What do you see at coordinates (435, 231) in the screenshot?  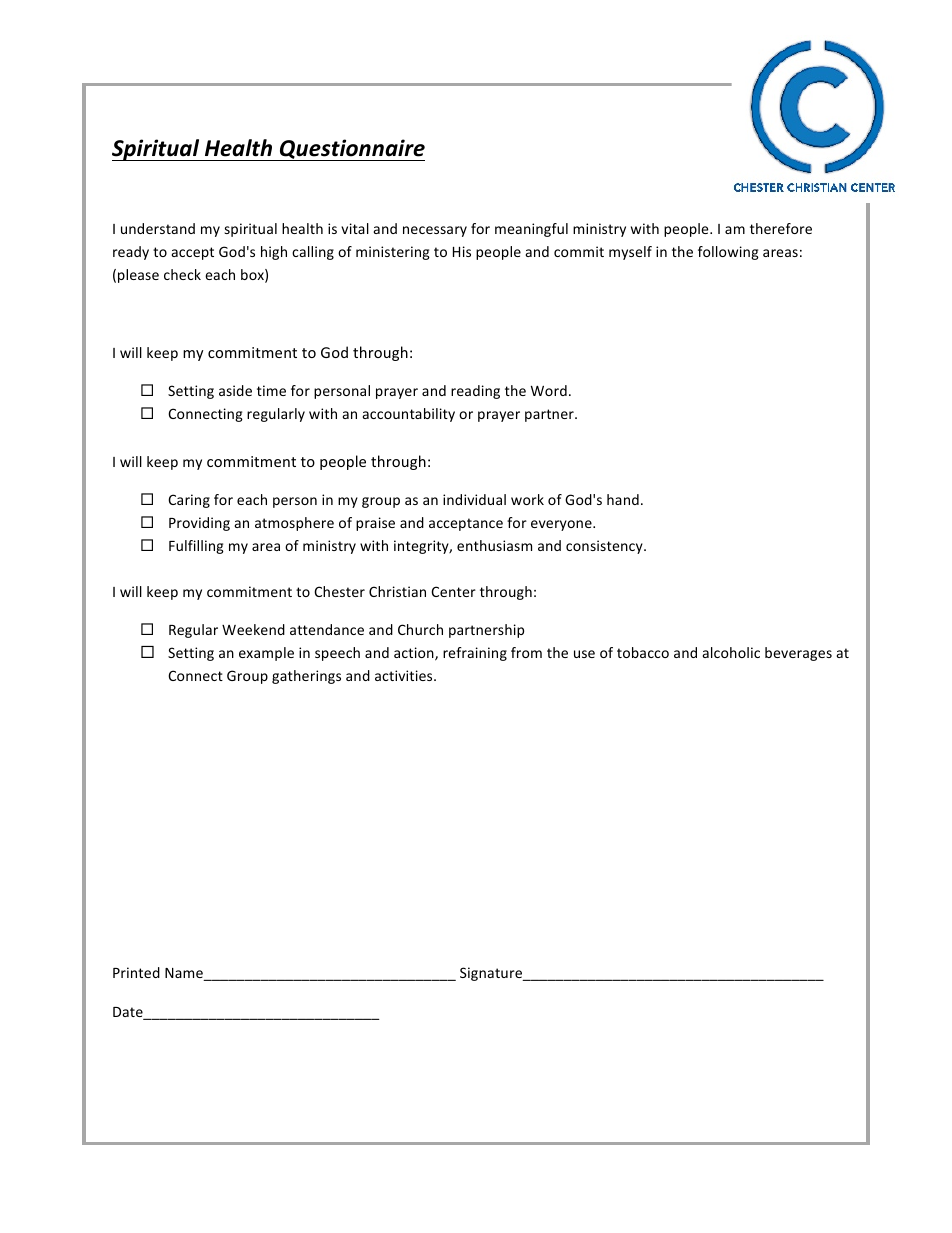 I see `necessary` at bounding box center [435, 231].
